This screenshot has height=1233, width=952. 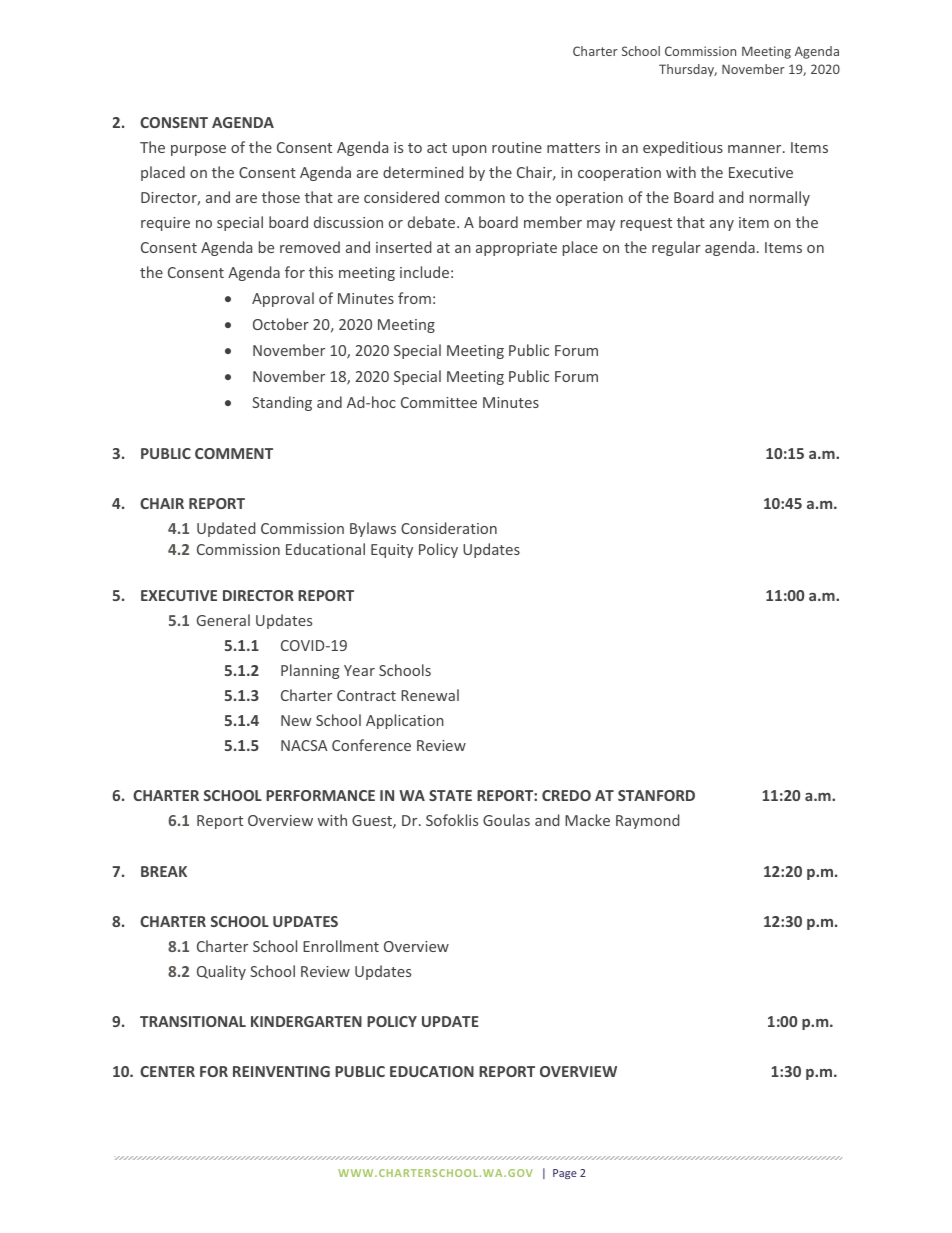 What do you see at coordinates (320, 795) in the screenshot?
I see `PERFORMANCE` at bounding box center [320, 795].
